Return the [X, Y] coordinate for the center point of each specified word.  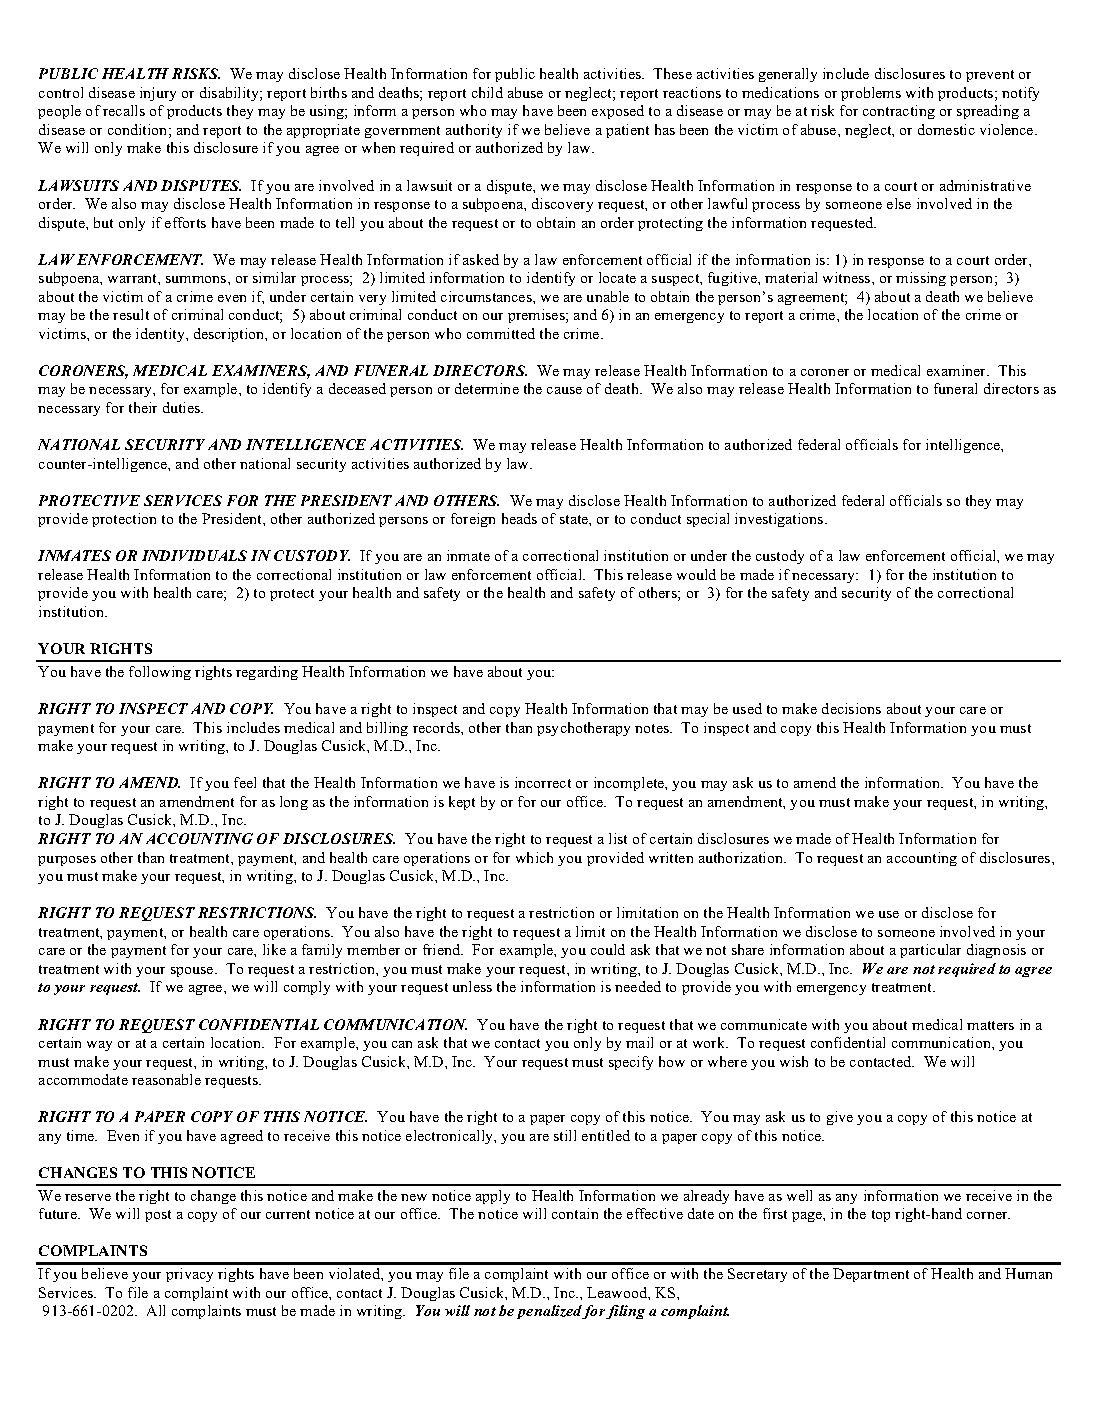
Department [871, 1275]
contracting [899, 112]
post [158, 1216]
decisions [851, 708]
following [160, 673]
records [437, 727]
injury [158, 94]
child [487, 92]
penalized [550, 1312]
